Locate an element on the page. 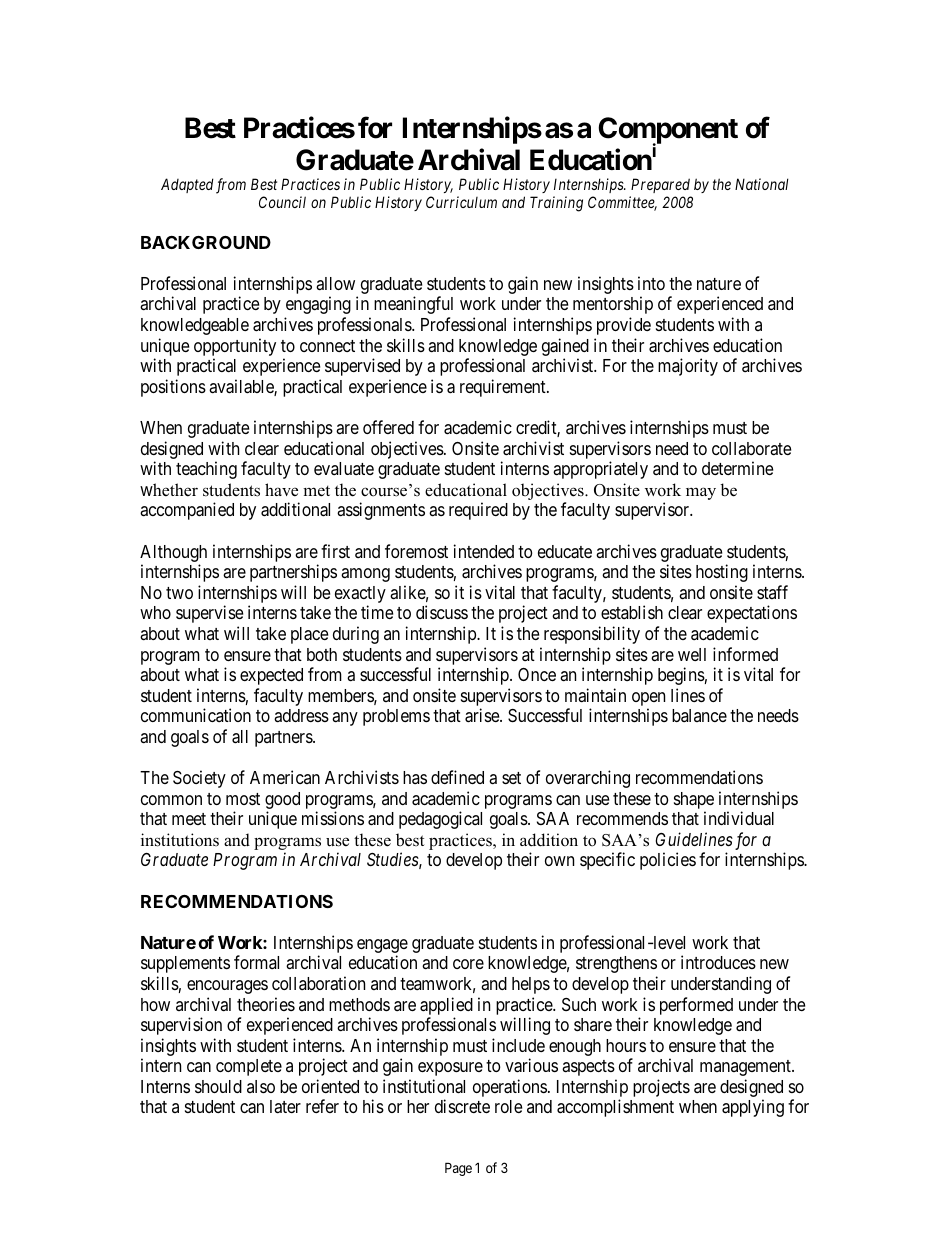  Curriculum is located at coordinates (461, 202).
